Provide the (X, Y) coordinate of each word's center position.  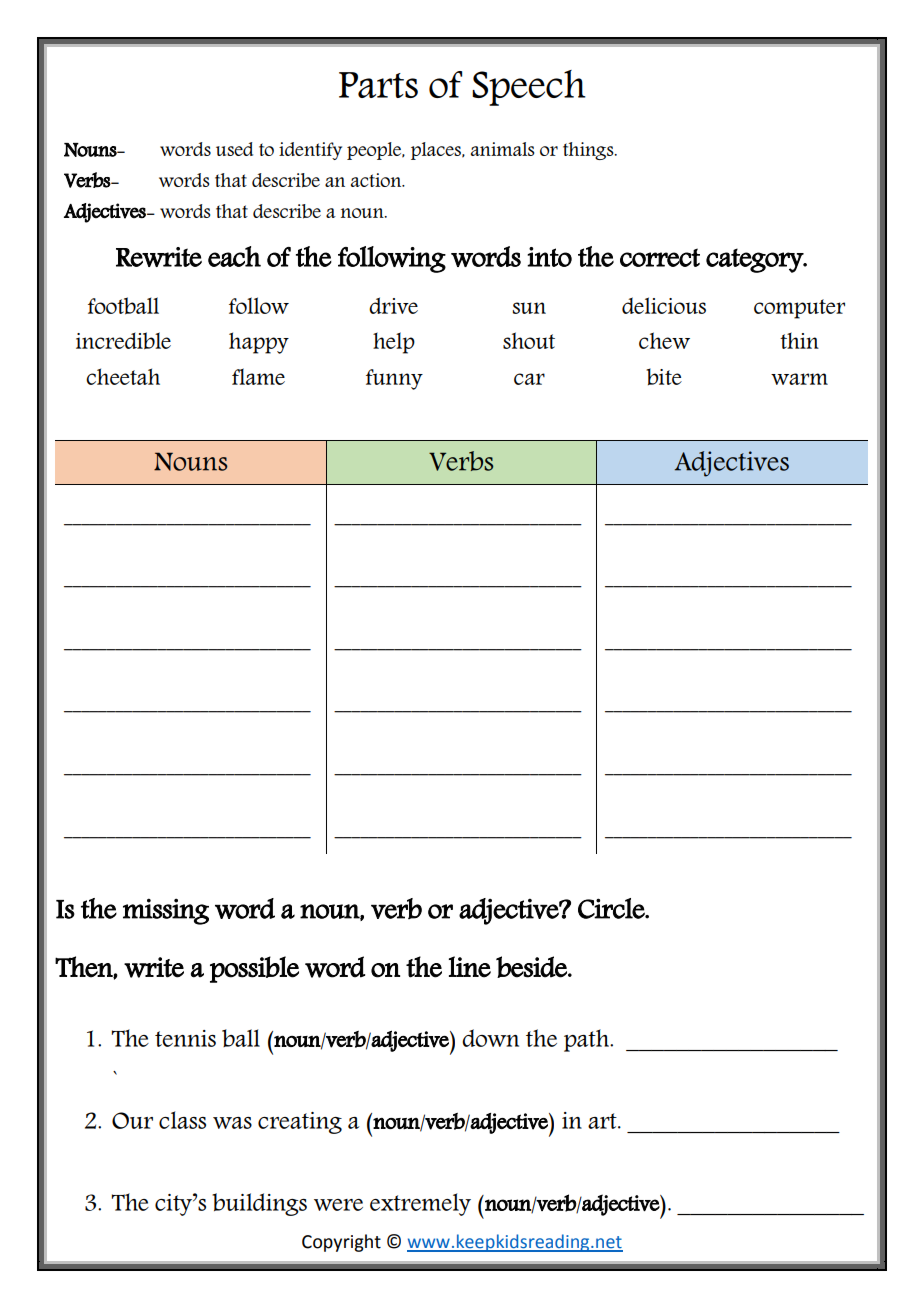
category (755, 260)
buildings (259, 1204)
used (234, 149)
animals (502, 149)
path (588, 1040)
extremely (420, 1204)
